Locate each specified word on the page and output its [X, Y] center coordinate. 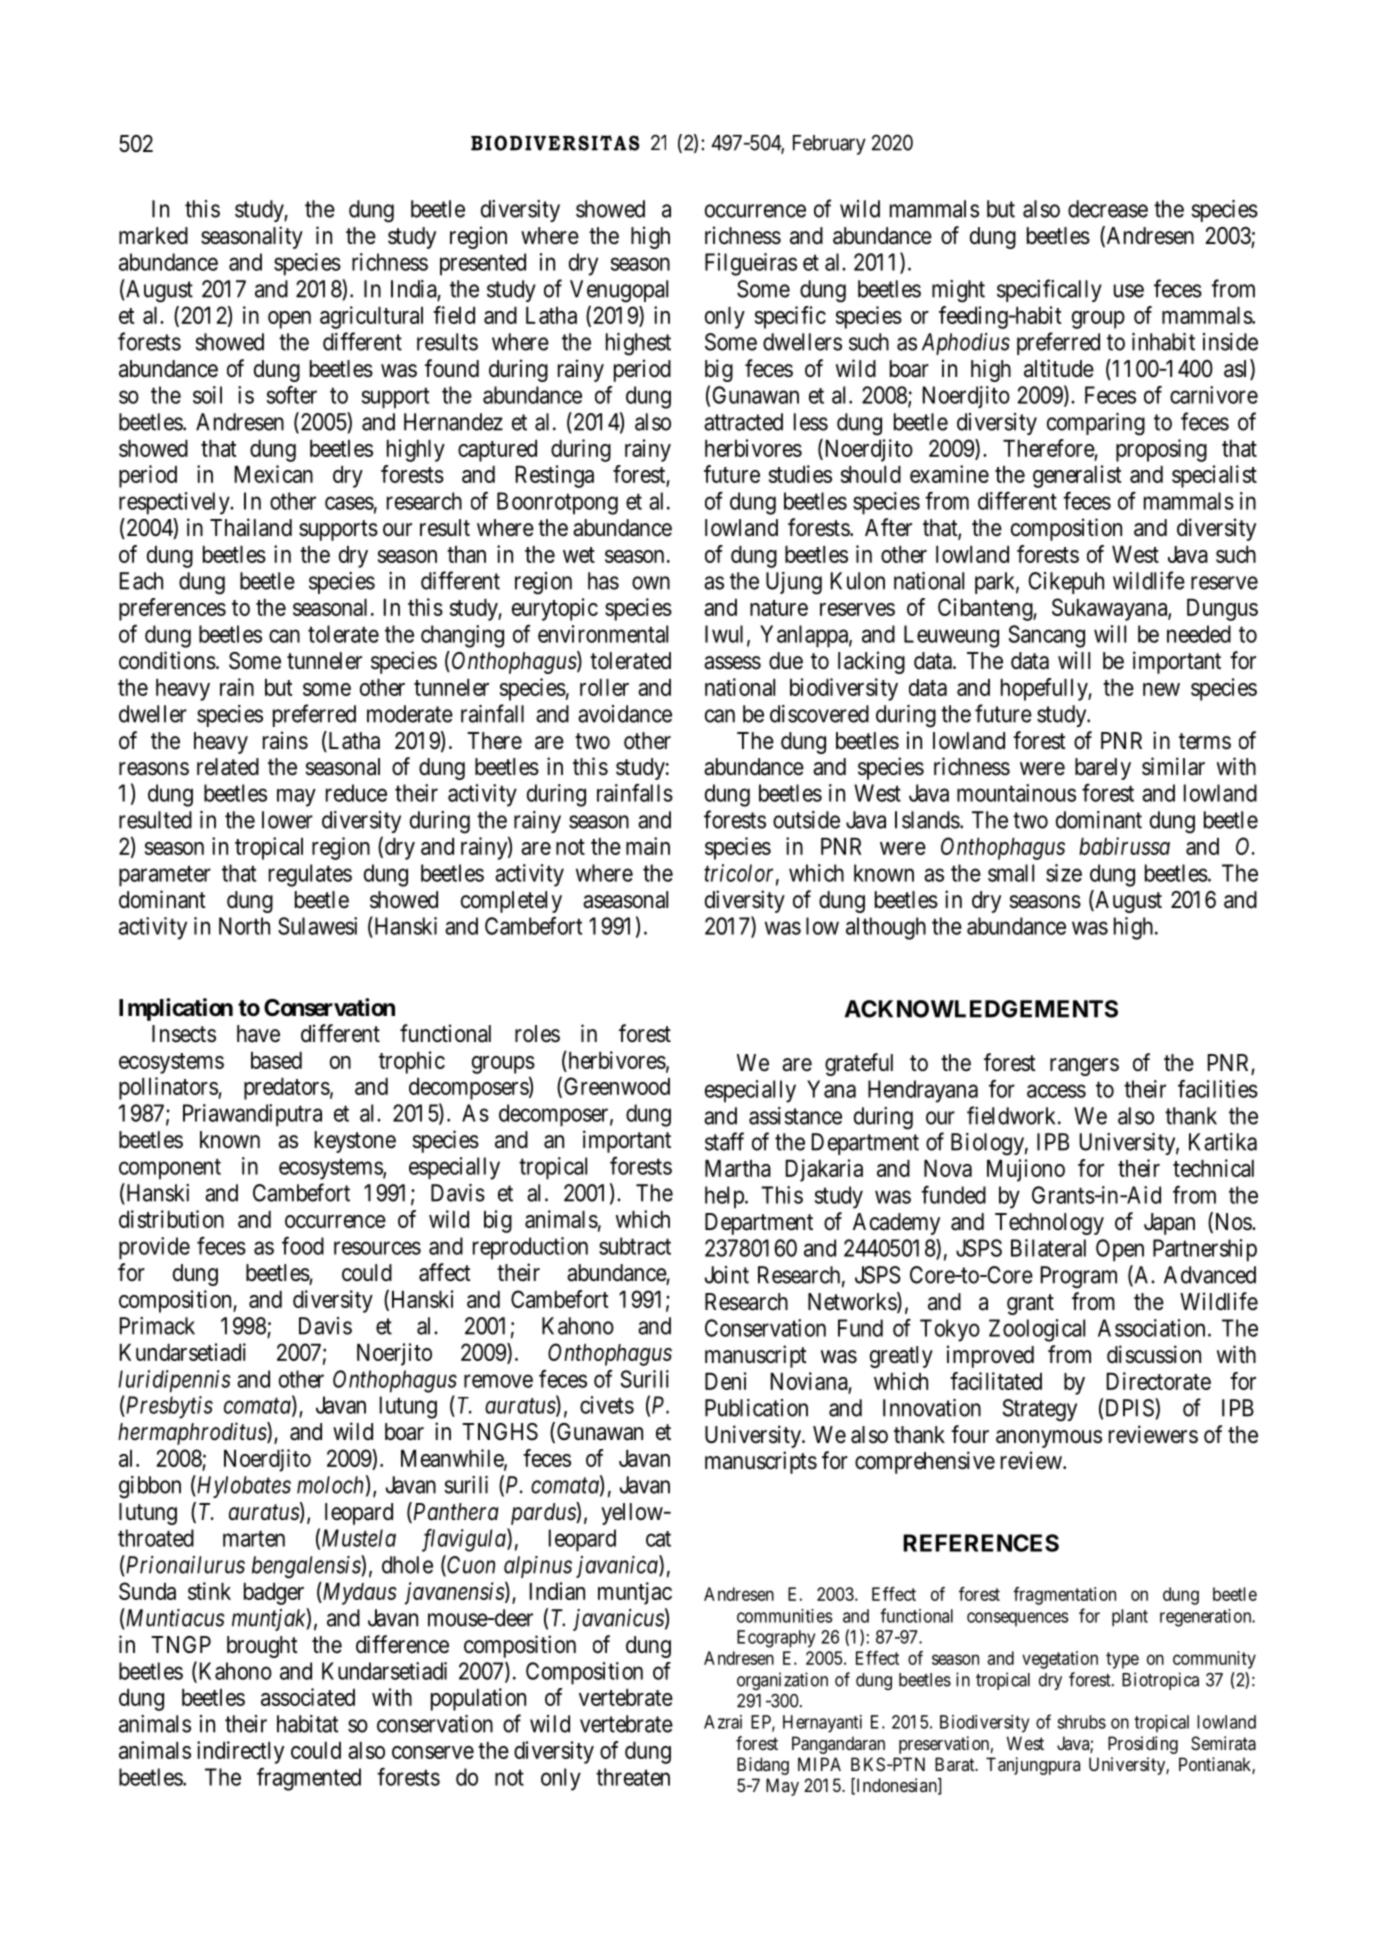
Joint [726, 1275]
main [648, 846]
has [603, 581]
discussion [1154, 1354]
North [244, 926]
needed [1199, 634]
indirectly [240, 1752]
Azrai [723, 1722]
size [1064, 873]
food [303, 1245]
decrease [1108, 209]
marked [153, 236]
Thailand [251, 527]
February [829, 145]
